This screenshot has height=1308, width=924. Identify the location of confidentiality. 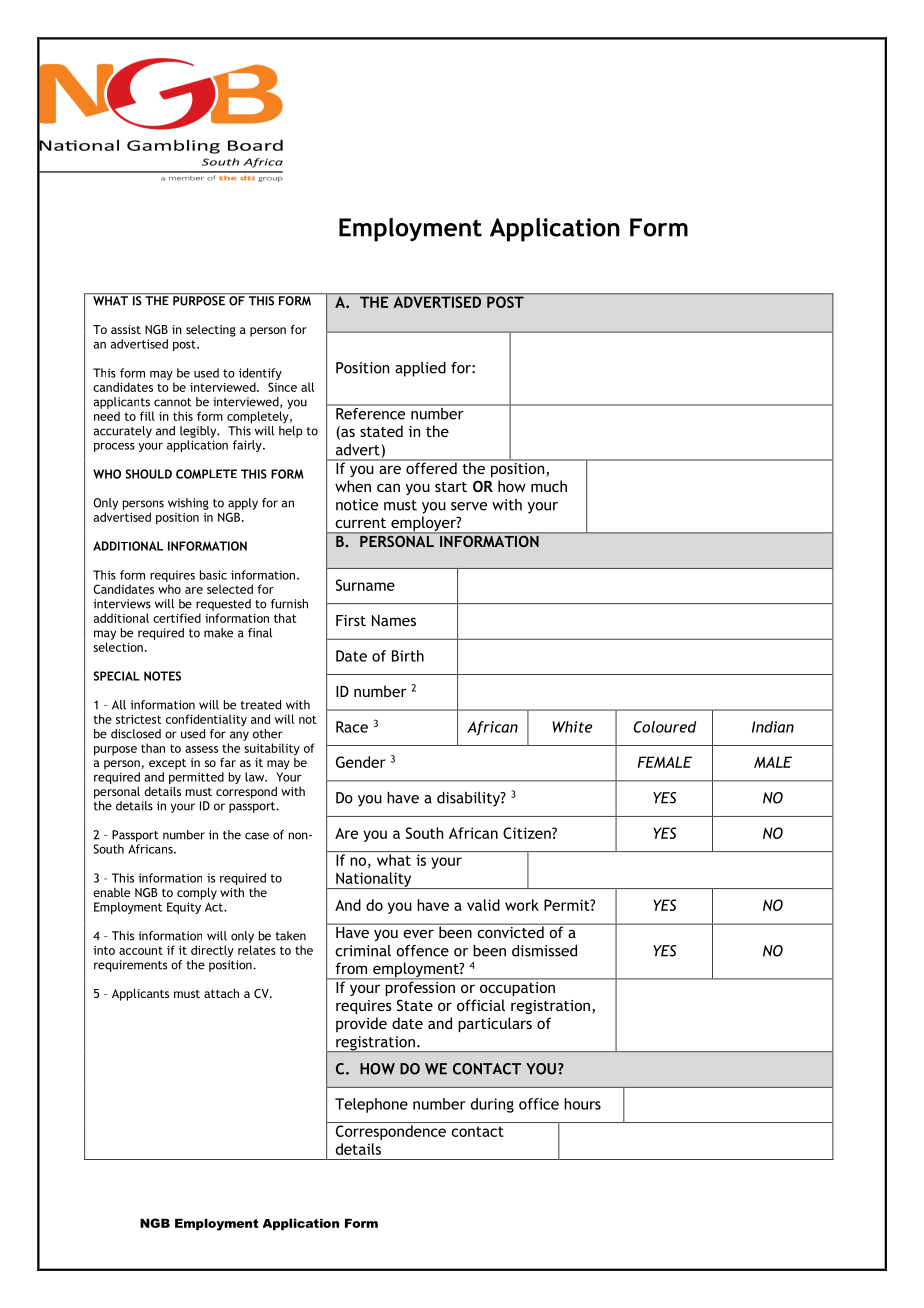
(206, 720).
